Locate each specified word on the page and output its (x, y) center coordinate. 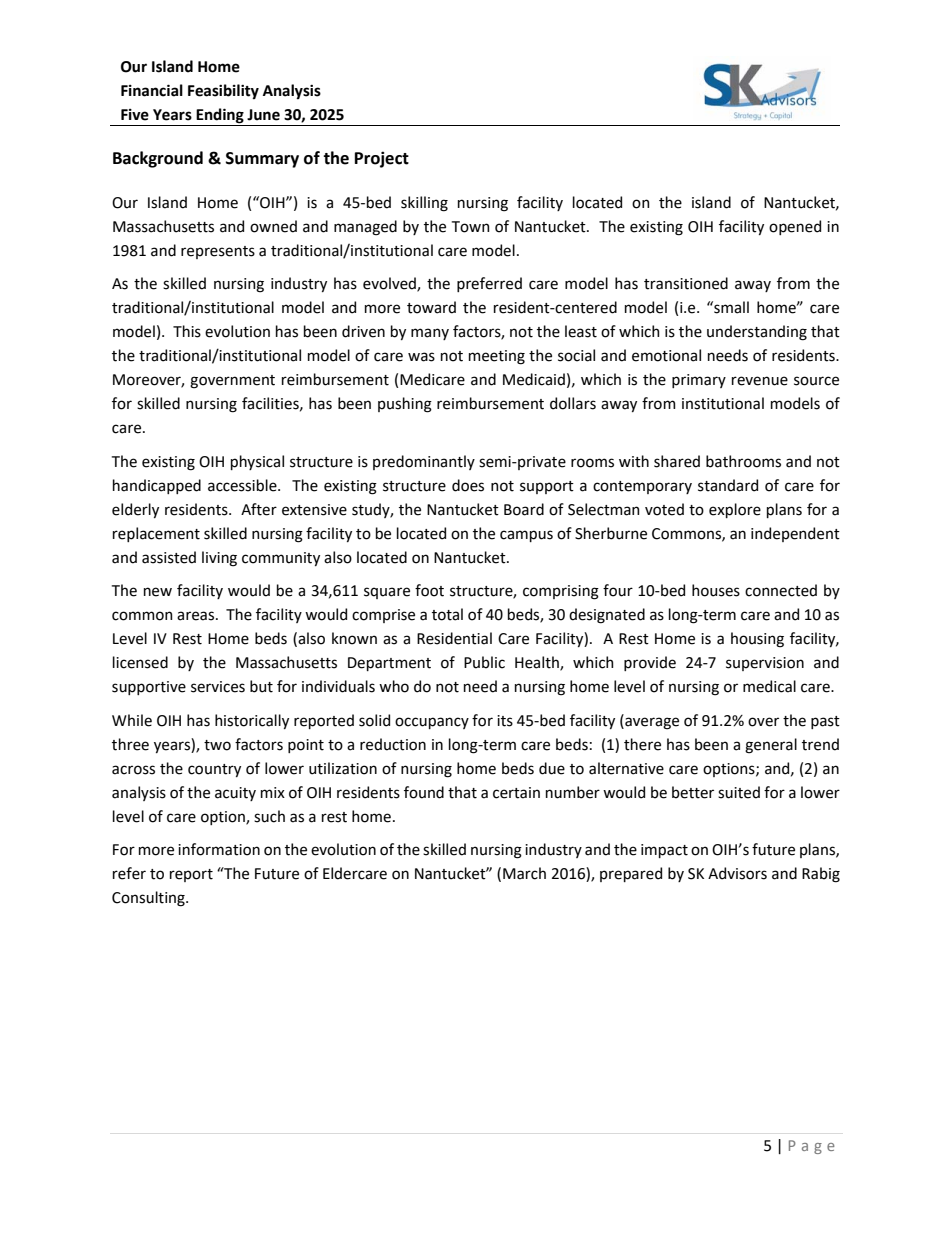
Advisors (737, 873)
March (524, 873)
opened (795, 227)
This (187, 331)
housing (757, 640)
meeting (497, 357)
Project (382, 159)
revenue (760, 381)
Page (812, 1147)
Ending (220, 117)
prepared (631, 874)
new (158, 592)
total (447, 614)
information (219, 849)
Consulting (149, 899)
